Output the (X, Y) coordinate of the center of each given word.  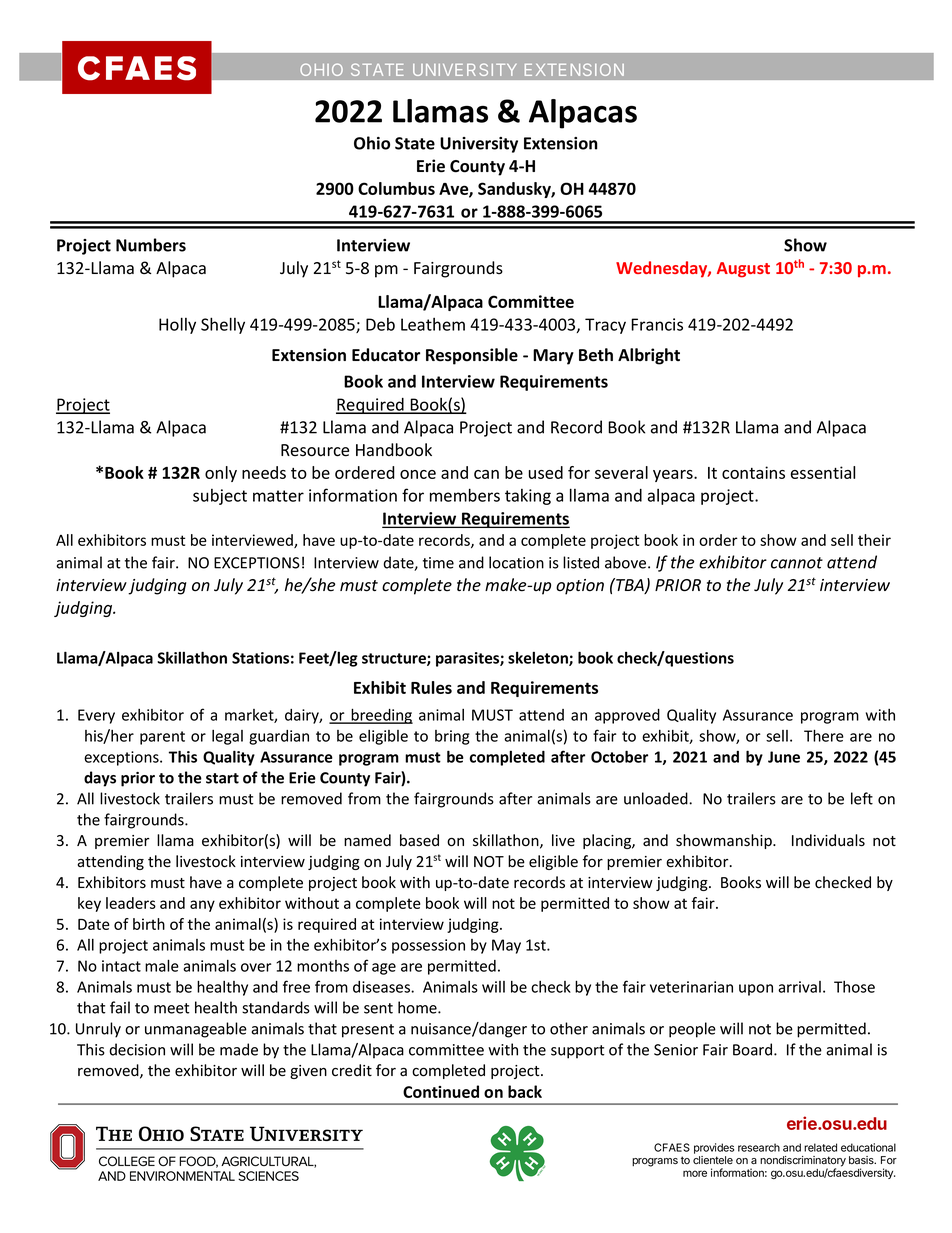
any (202, 906)
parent (162, 738)
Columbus (396, 188)
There (824, 735)
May (506, 946)
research (759, 1147)
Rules (431, 687)
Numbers (151, 245)
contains (753, 472)
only (221, 474)
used (546, 472)
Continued (441, 1091)
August (743, 270)
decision (137, 1049)
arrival (799, 987)
